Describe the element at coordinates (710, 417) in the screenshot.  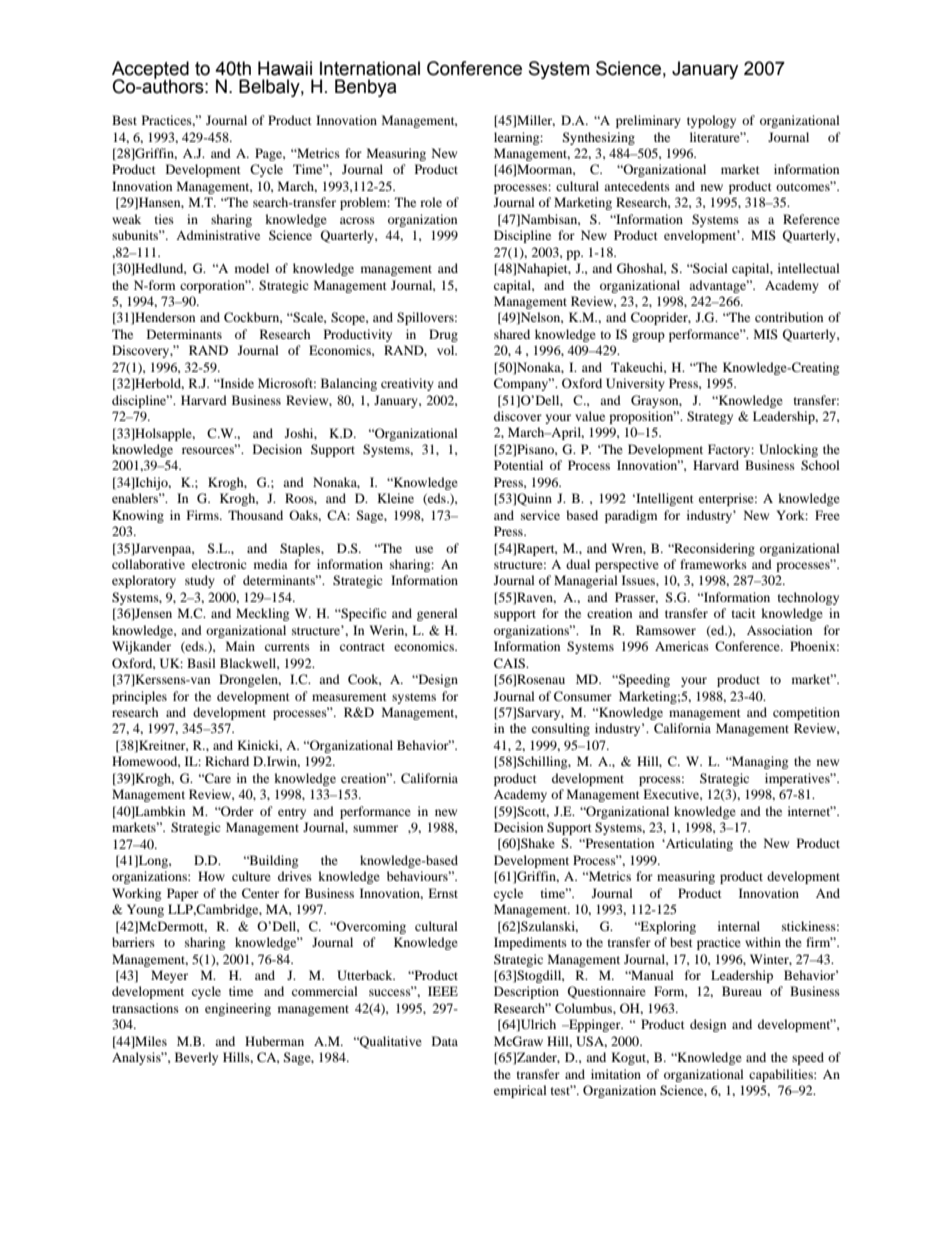
I see `Strategy` at that location.
